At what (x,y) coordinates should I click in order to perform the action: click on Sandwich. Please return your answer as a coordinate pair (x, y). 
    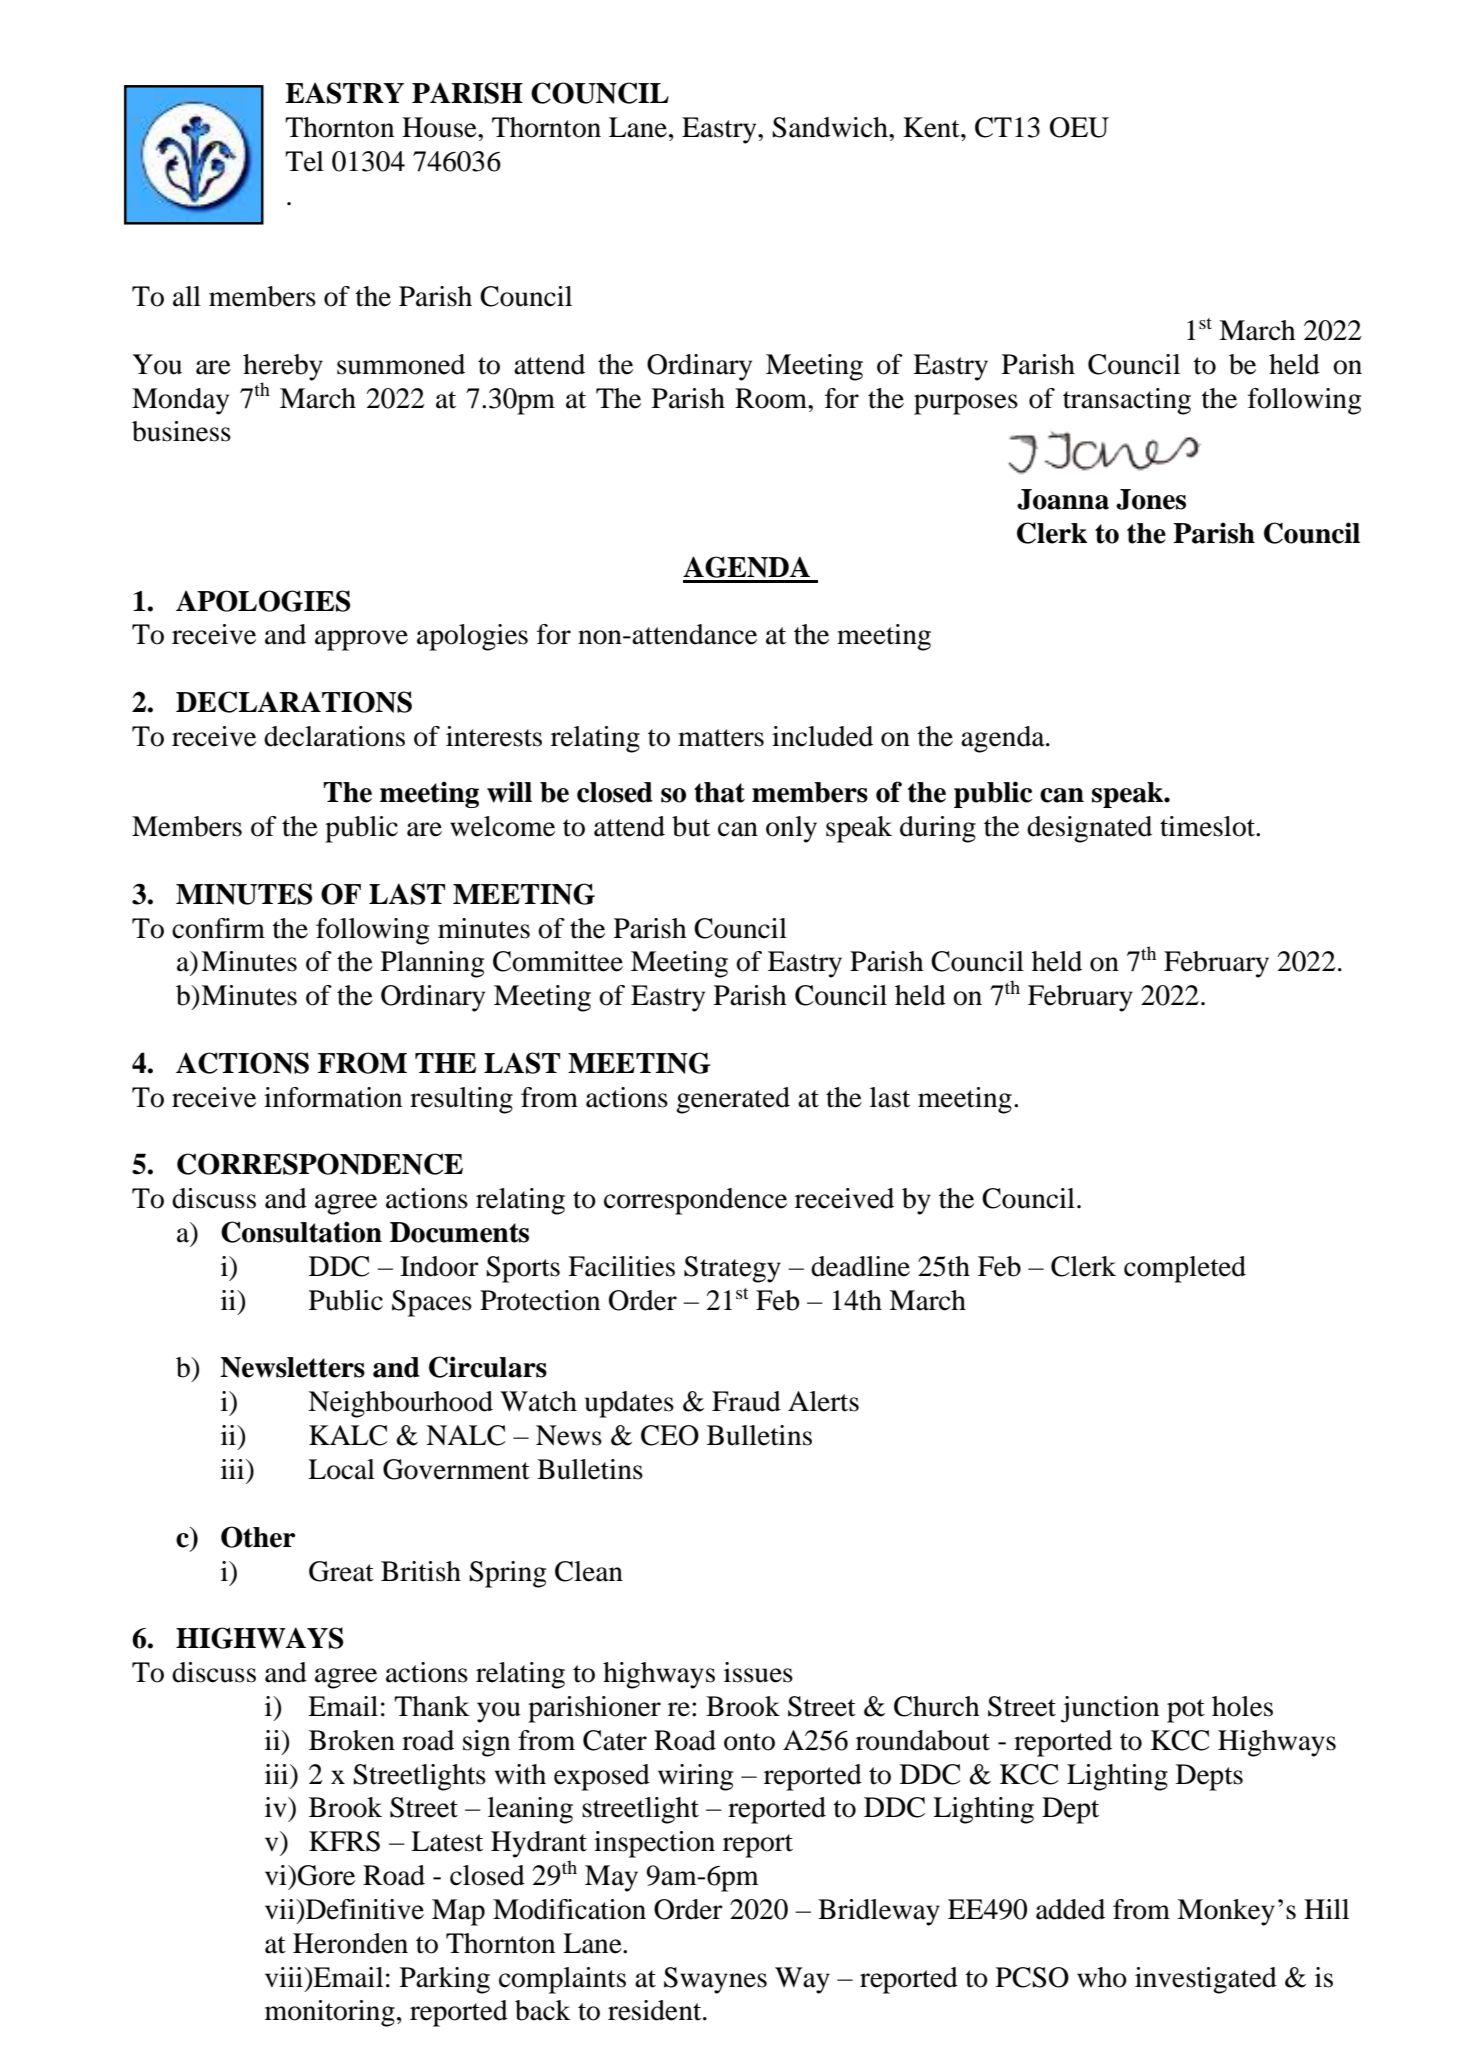
    Looking at the image, I should click on (831, 127).
